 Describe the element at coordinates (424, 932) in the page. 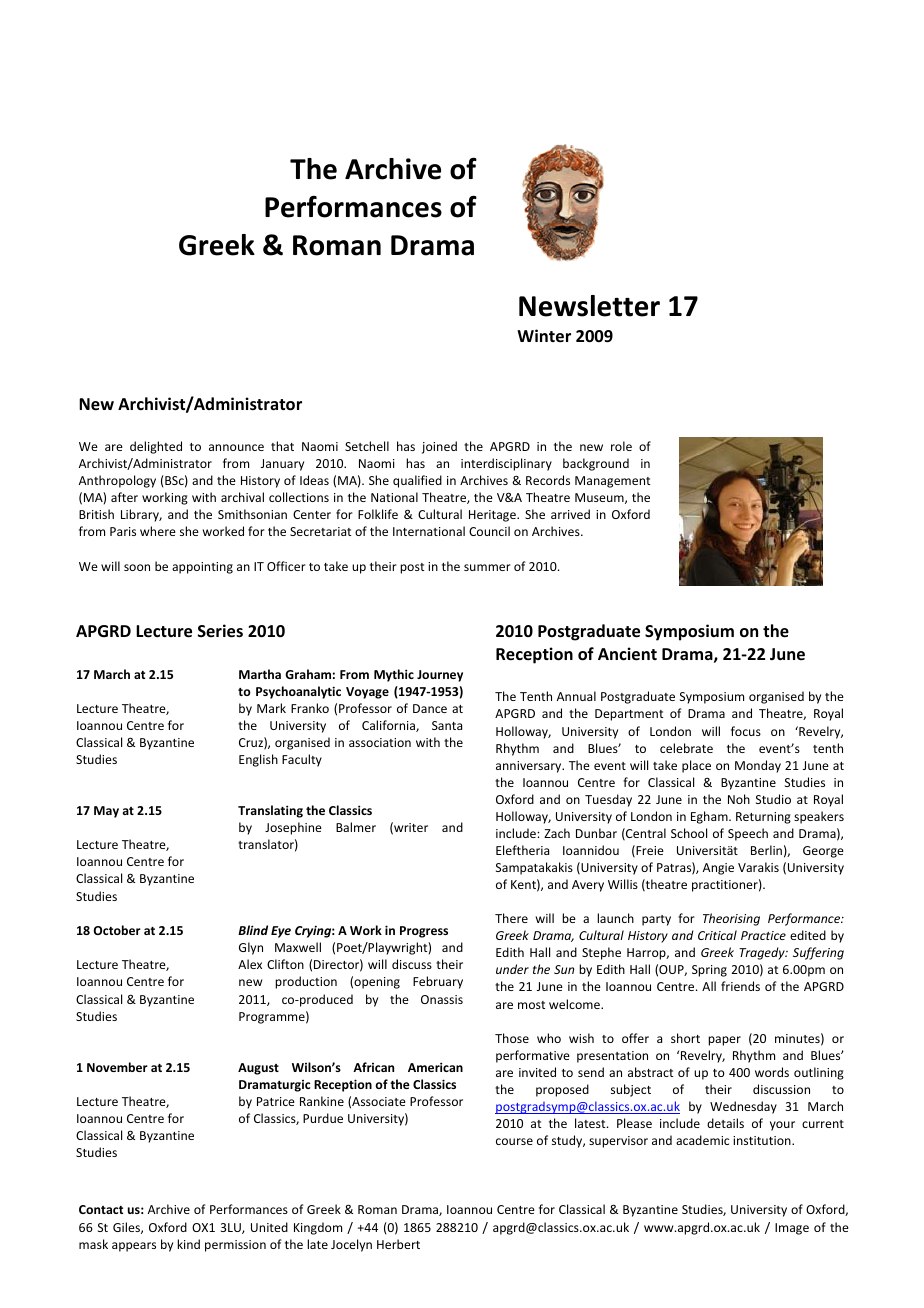

I see `Progress` at that location.
